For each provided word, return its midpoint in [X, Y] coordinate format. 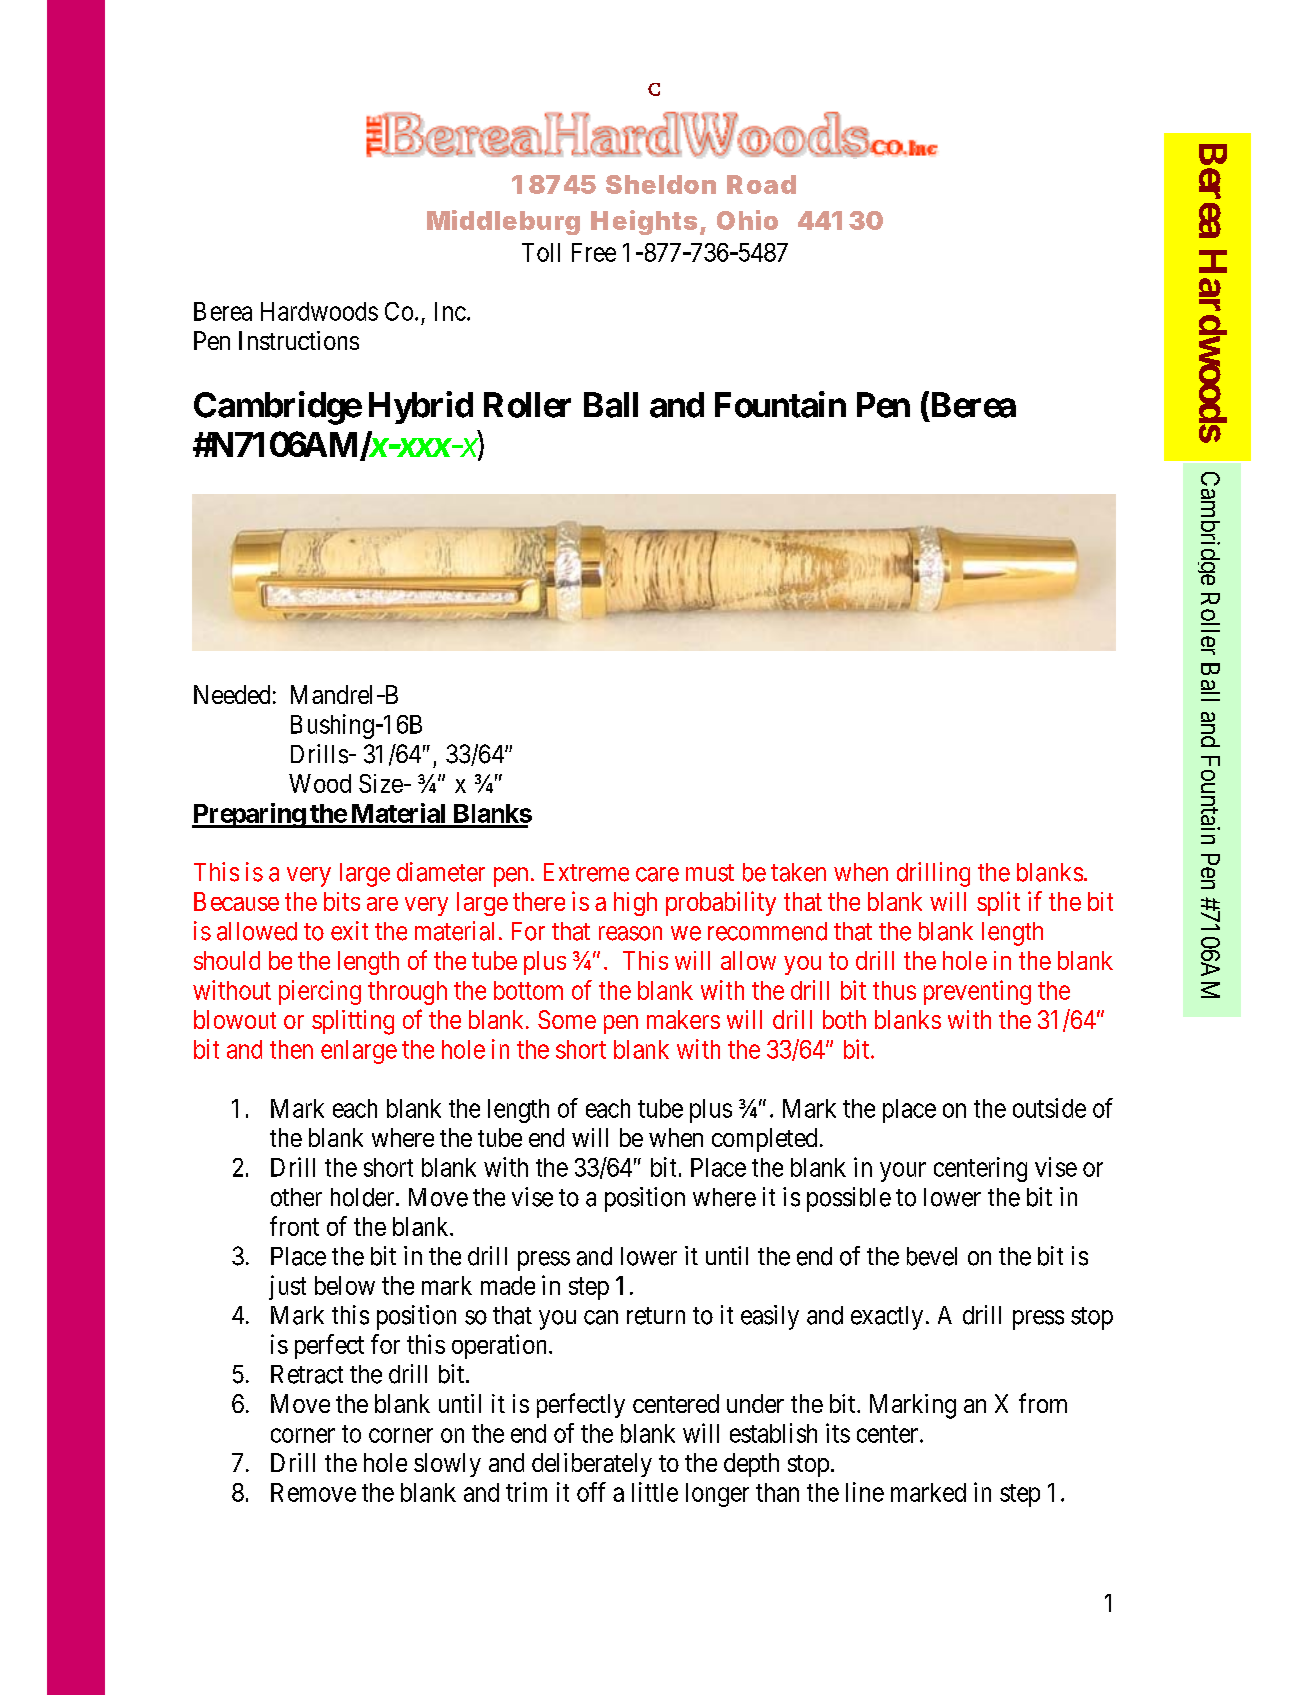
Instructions [299, 340]
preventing [977, 992]
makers [683, 1019]
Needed [232, 694]
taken [798, 872]
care [657, 874]
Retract [307, 1374]
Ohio [747, 220]
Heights [644, 222]
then [291, 1049]
